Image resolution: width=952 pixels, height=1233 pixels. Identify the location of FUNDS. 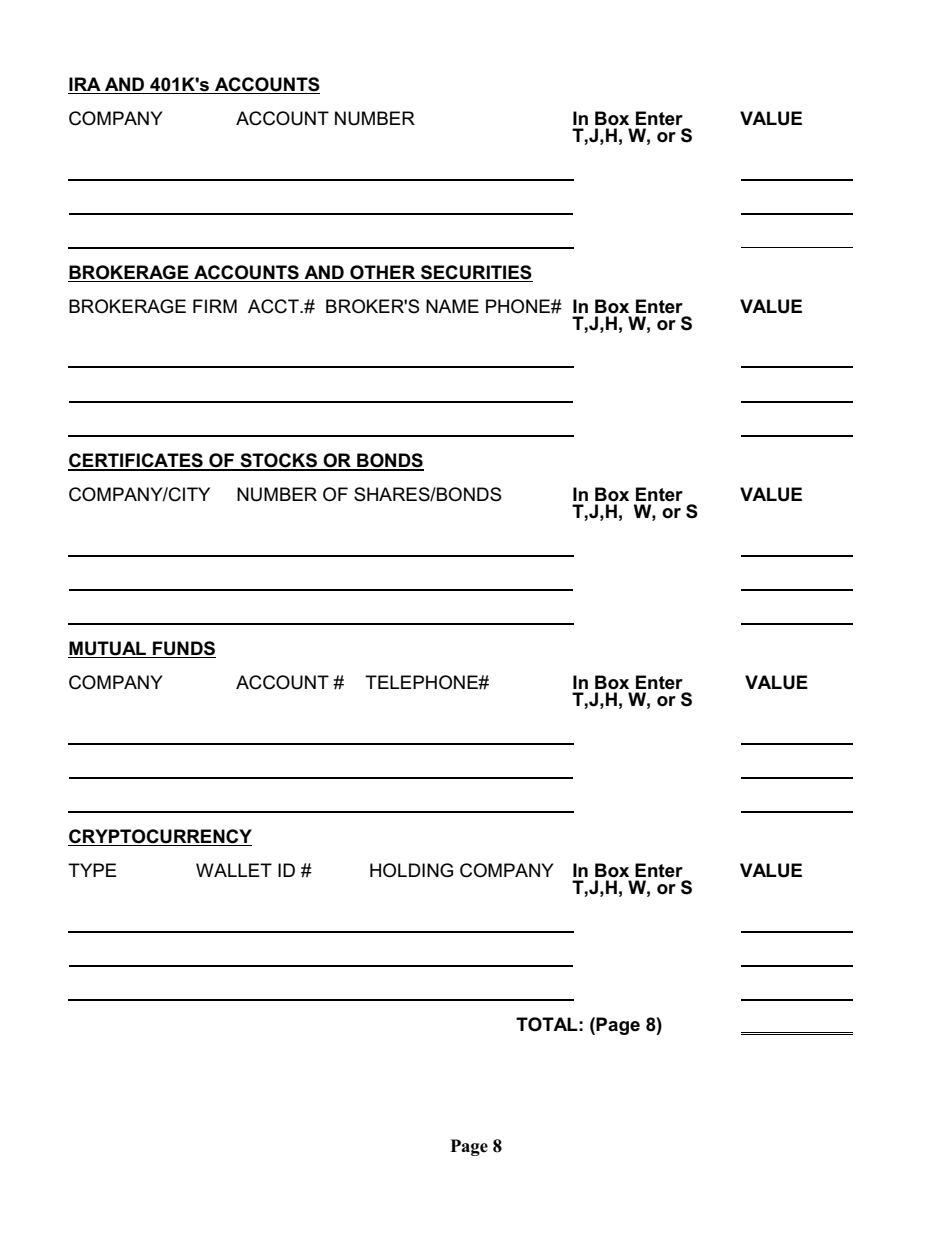
(184, 648).
